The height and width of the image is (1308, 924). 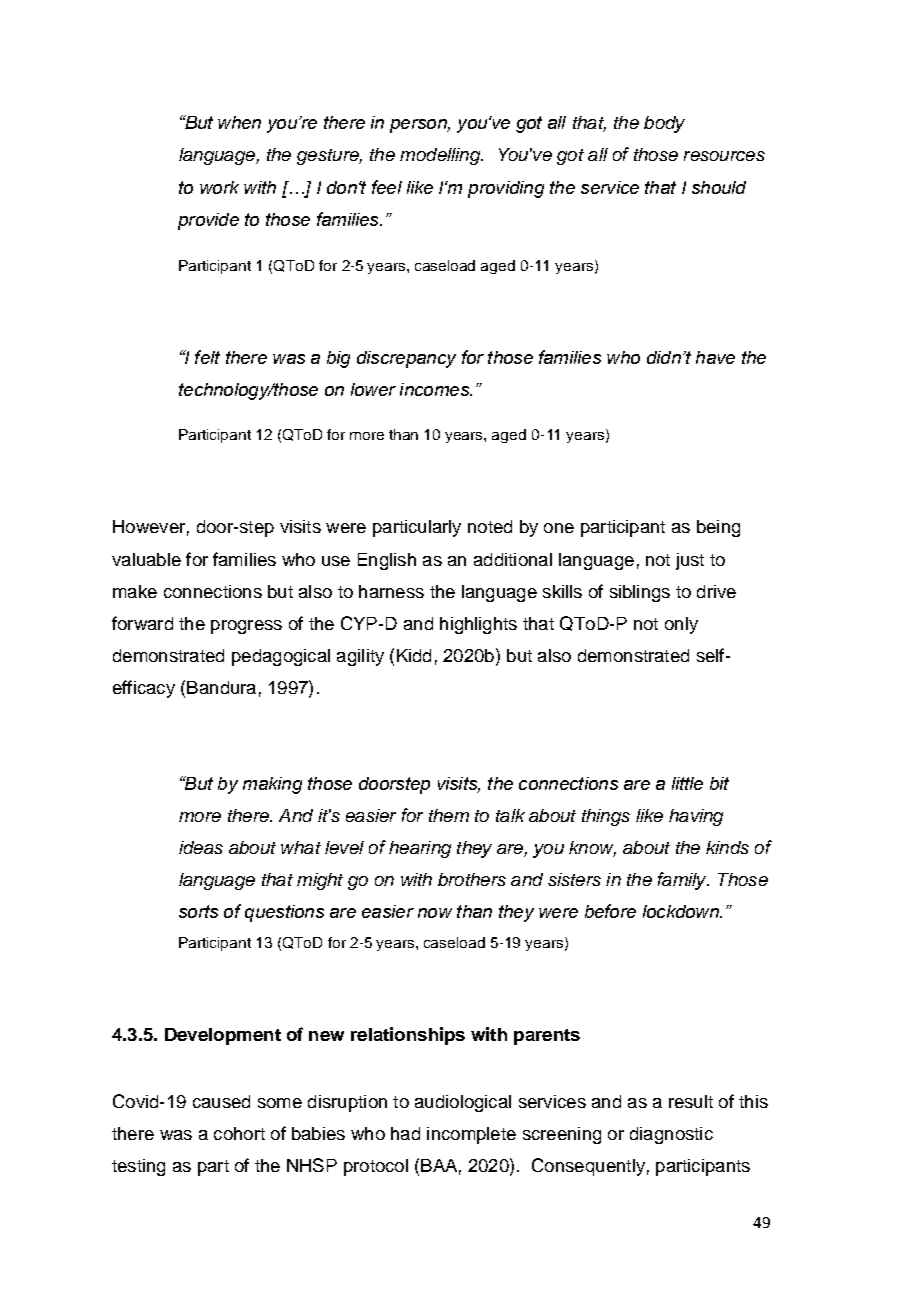 I want to click on progress, so click(x=246, y=627).
